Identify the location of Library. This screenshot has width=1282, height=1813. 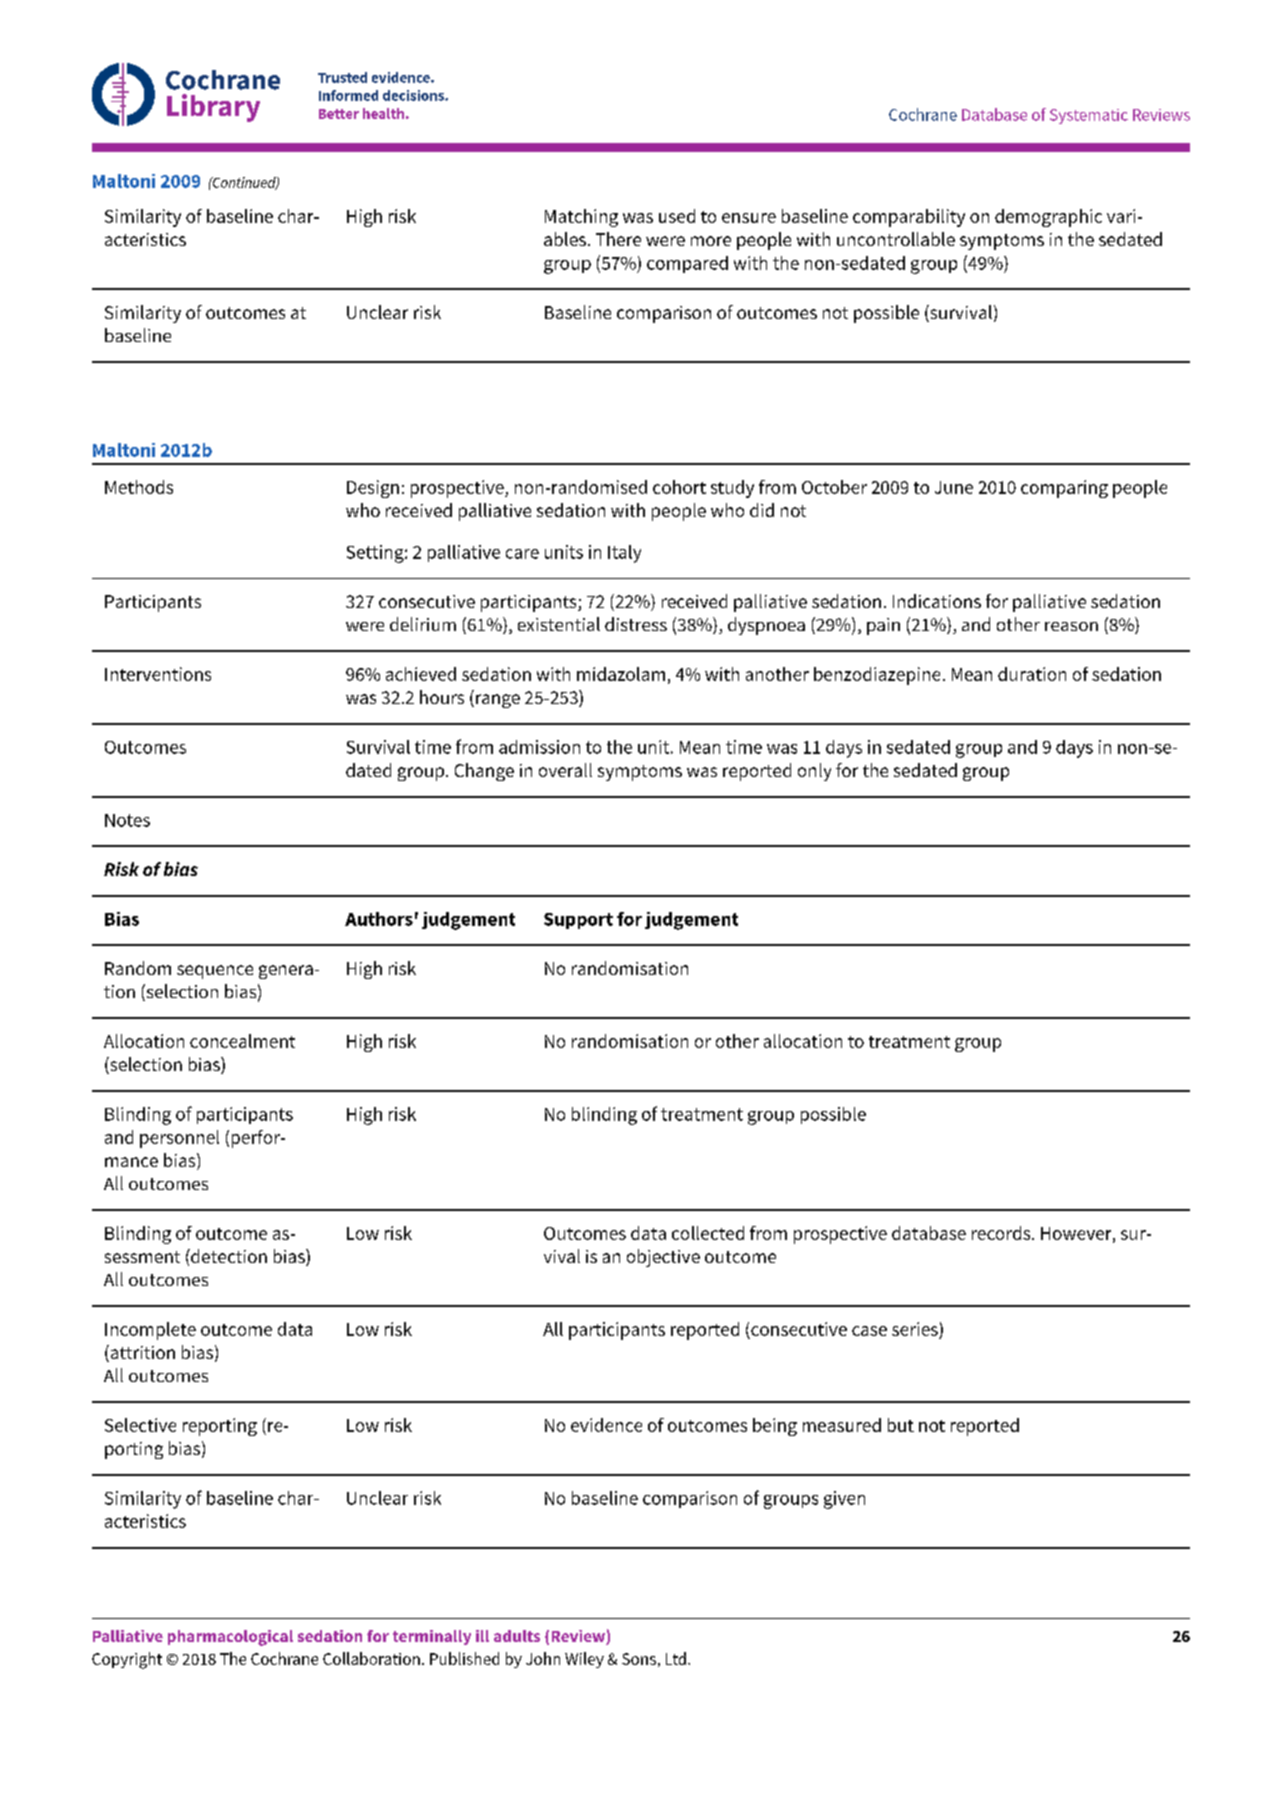
(213, 108).
